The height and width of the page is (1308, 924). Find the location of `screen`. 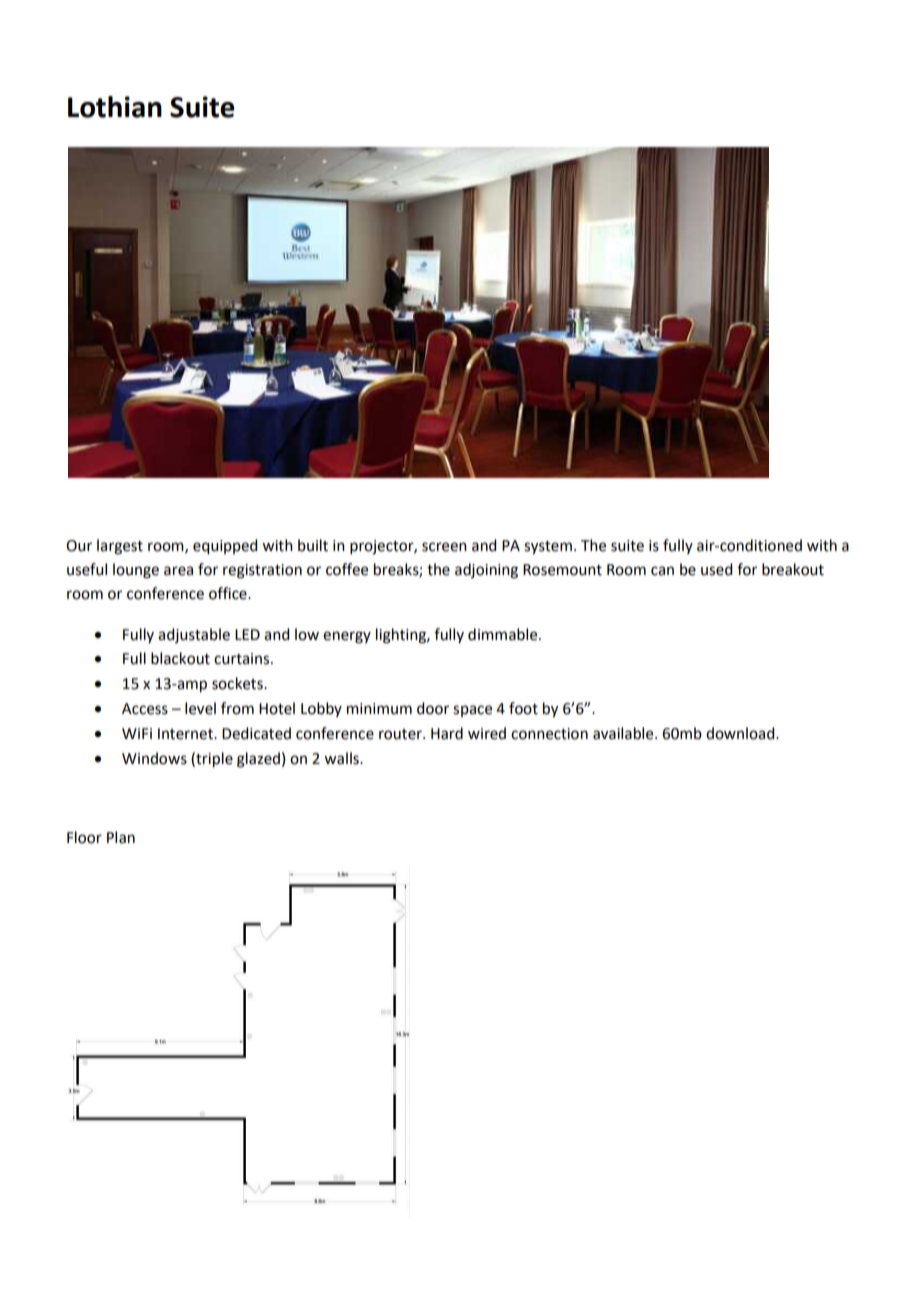

screen is located at coordinates (444, 547).
